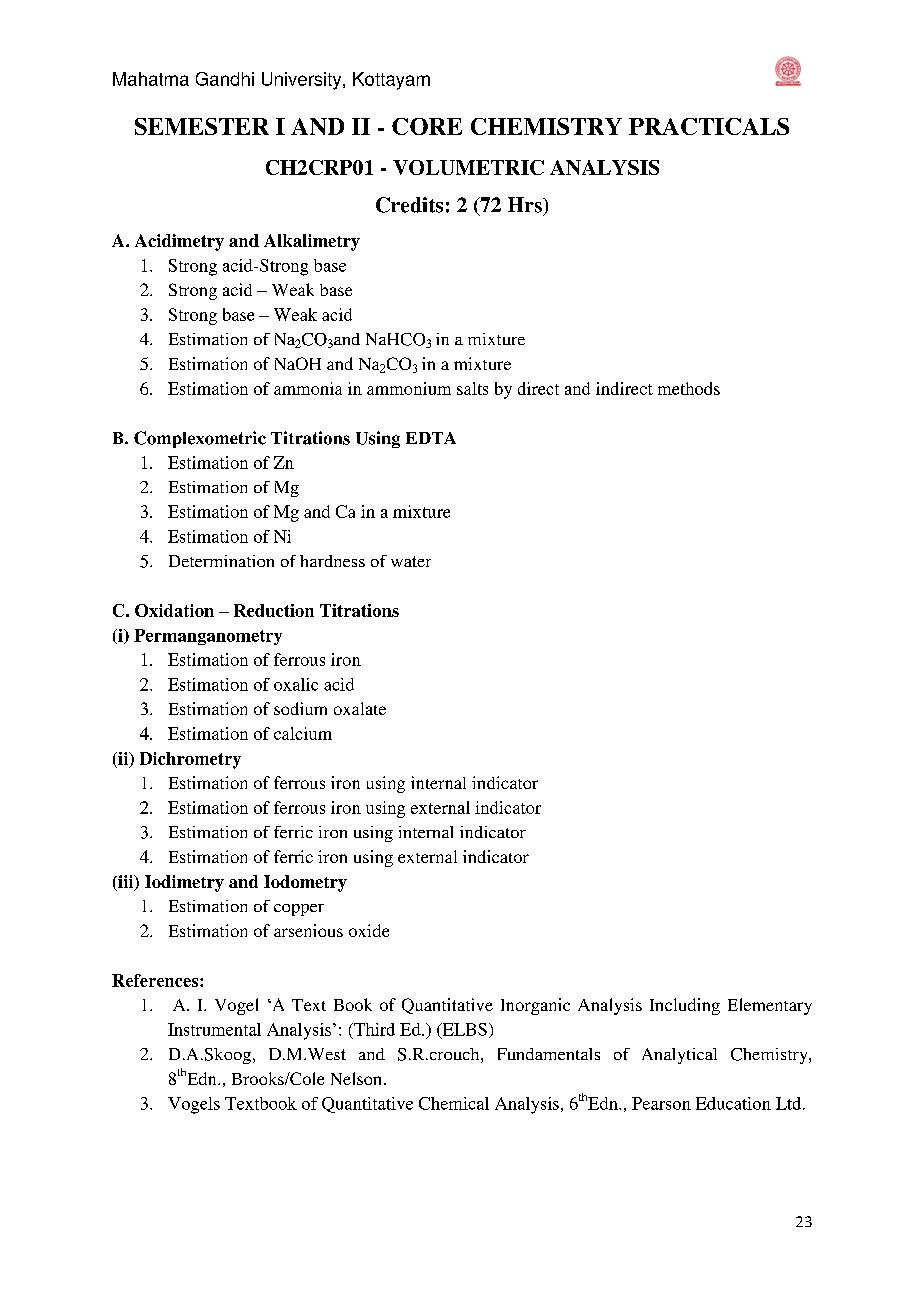  Describe the element at coordinates (472, 388) in the page. I see `salts` at that location.
